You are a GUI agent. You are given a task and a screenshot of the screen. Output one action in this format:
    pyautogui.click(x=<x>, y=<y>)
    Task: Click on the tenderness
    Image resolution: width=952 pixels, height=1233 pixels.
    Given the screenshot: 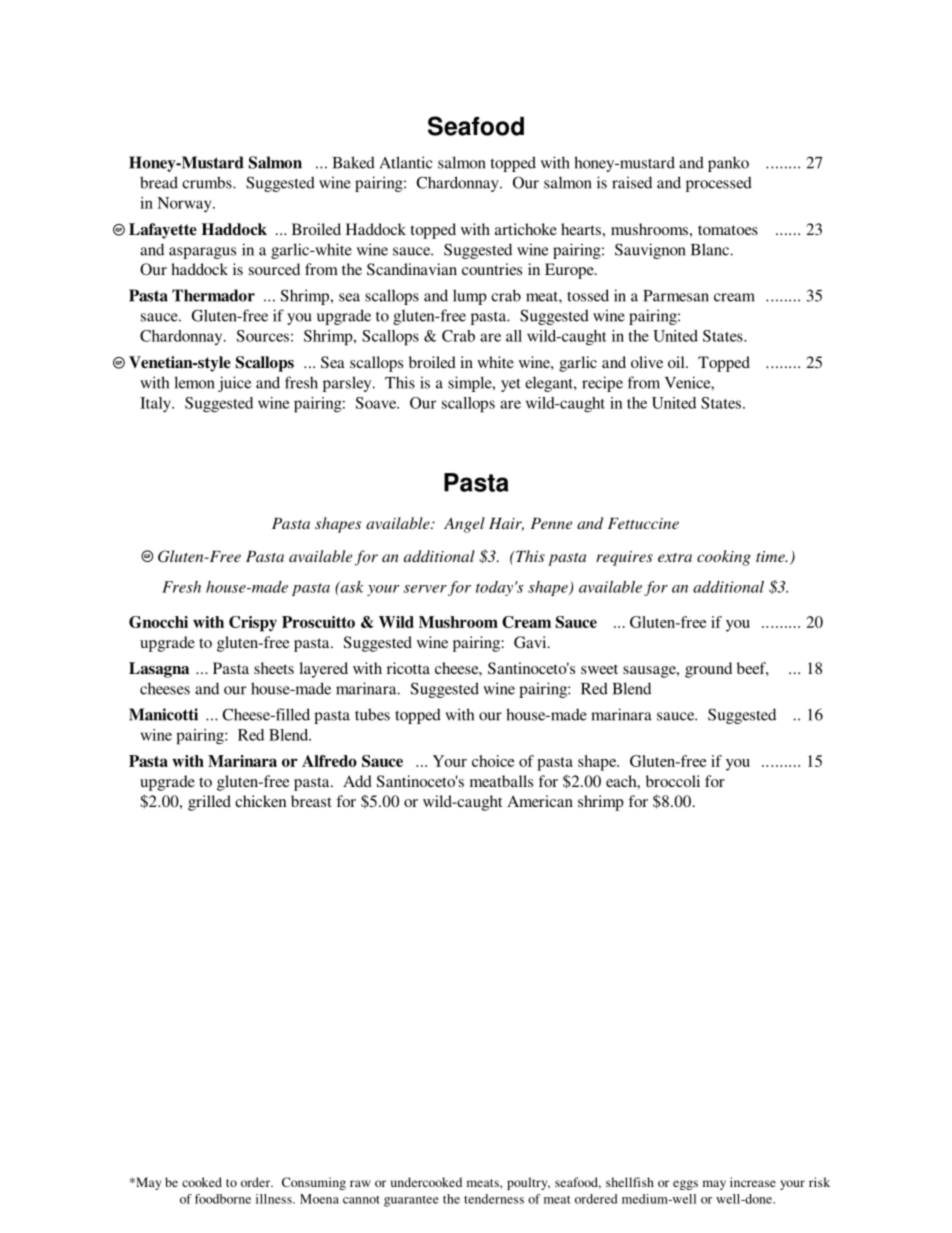 What is the action you would take?
    pyautogui.click(x=494, y=1199)
